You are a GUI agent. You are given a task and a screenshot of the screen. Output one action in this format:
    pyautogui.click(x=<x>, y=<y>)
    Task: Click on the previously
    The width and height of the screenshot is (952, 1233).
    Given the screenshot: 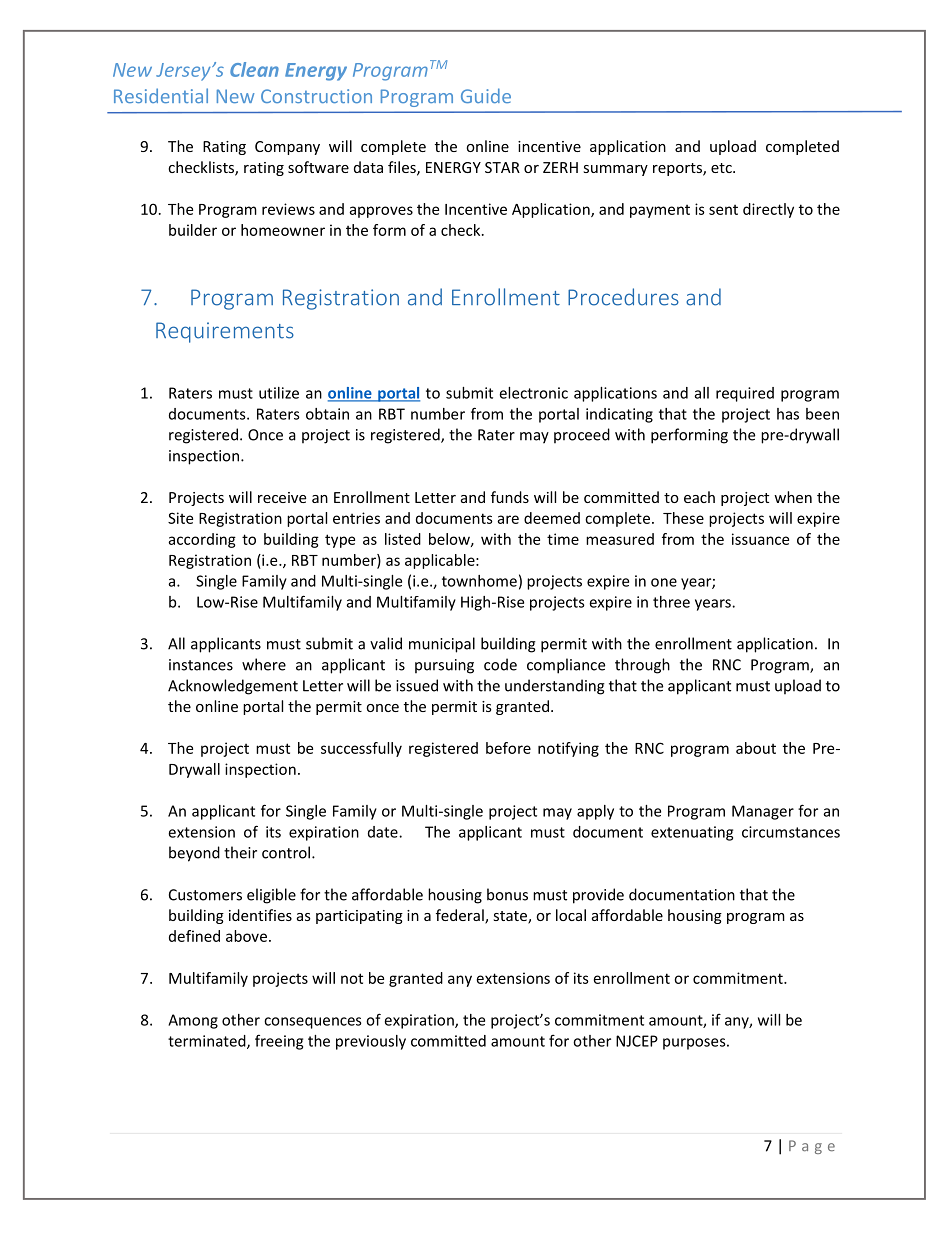 What is the action you would take?
    pyautogui.click(x=371, y=1042)
